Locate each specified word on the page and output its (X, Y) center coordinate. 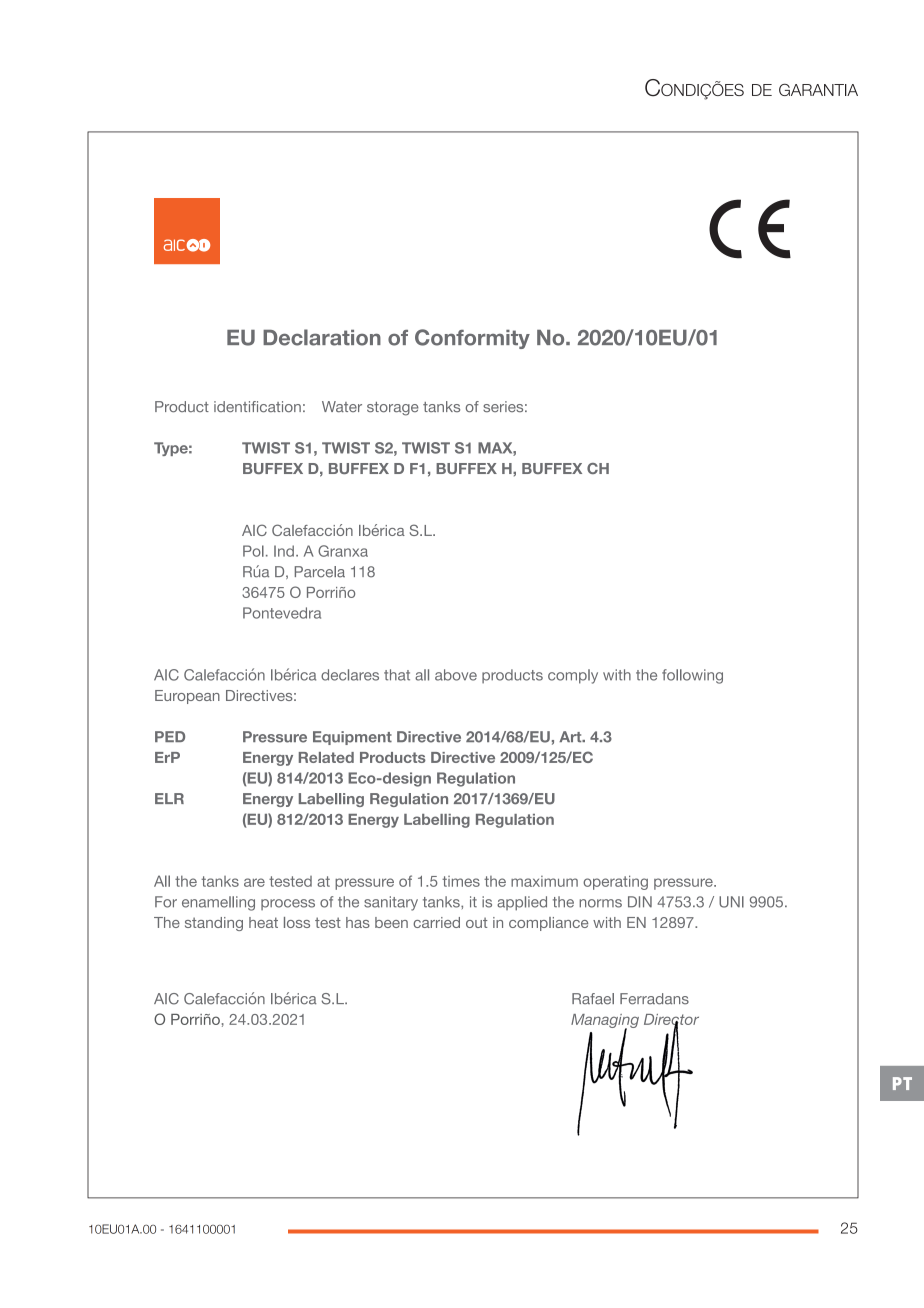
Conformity (472, 339)
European (187, 697)
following (692, 676)
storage (393, 409)
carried (436, 922)
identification (257, 406)
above (456, 675)
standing (214, 924)
